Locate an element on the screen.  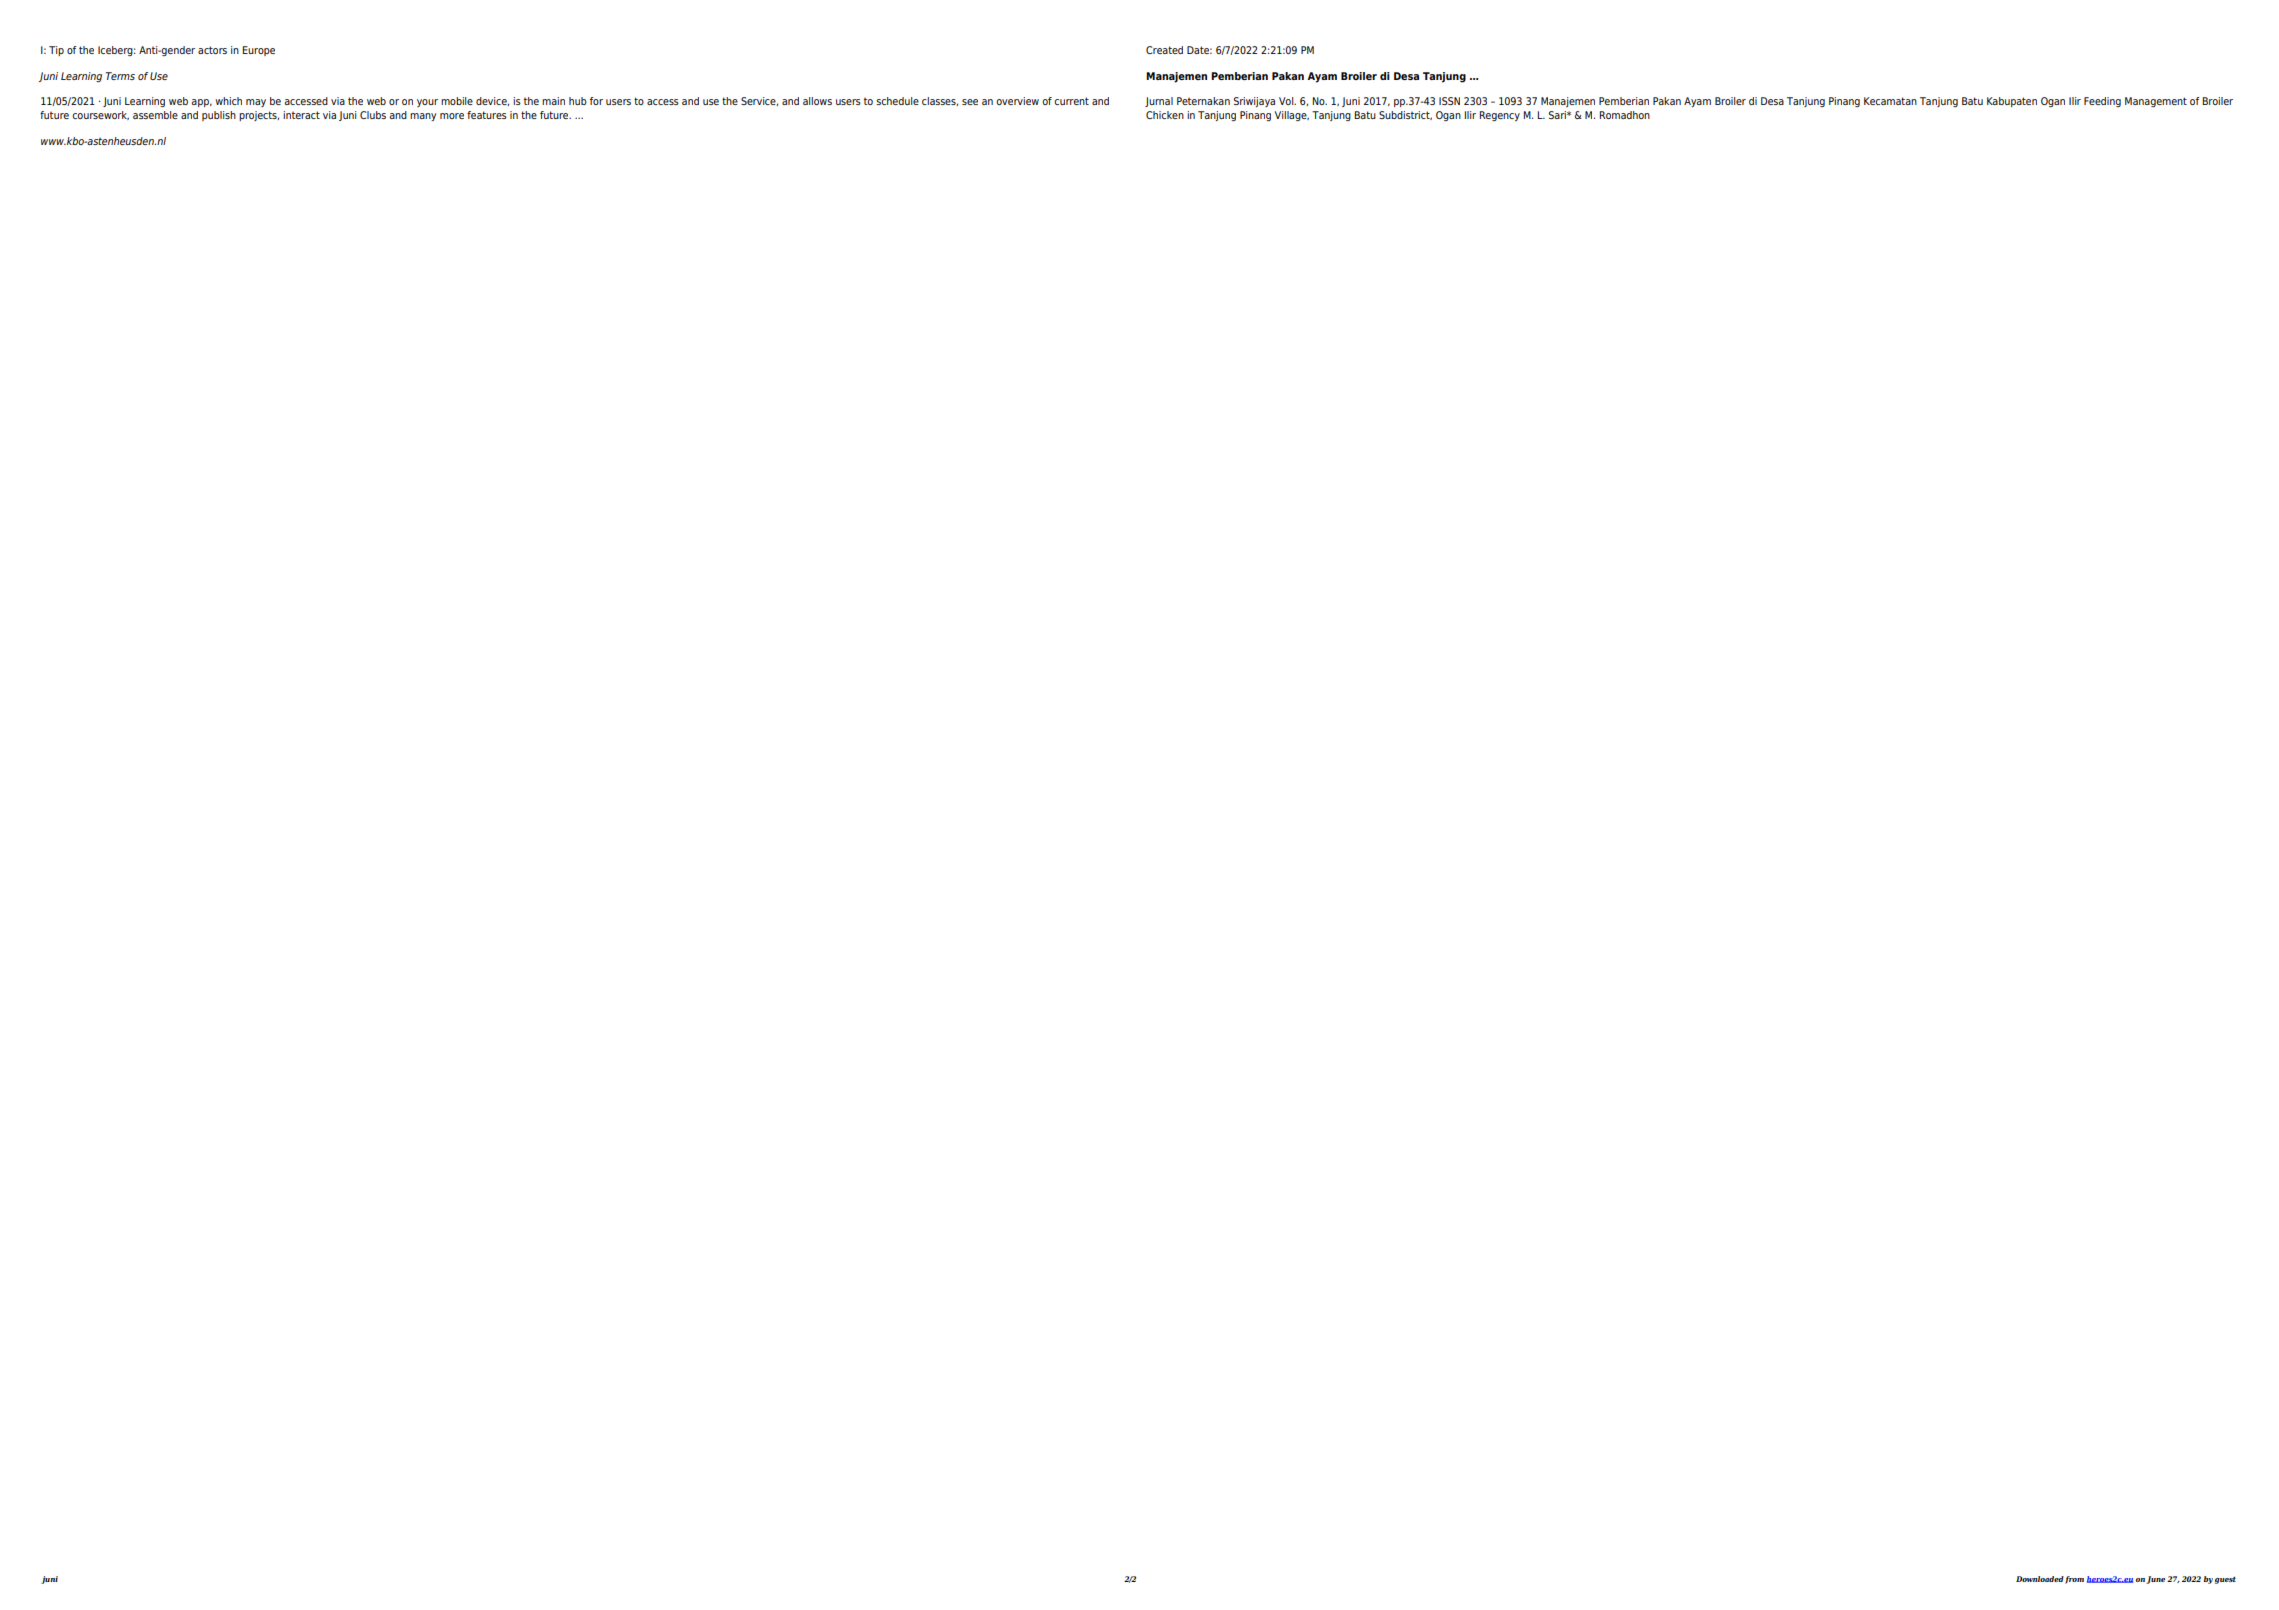
Chicken is located at coordinates (1165, 115).
